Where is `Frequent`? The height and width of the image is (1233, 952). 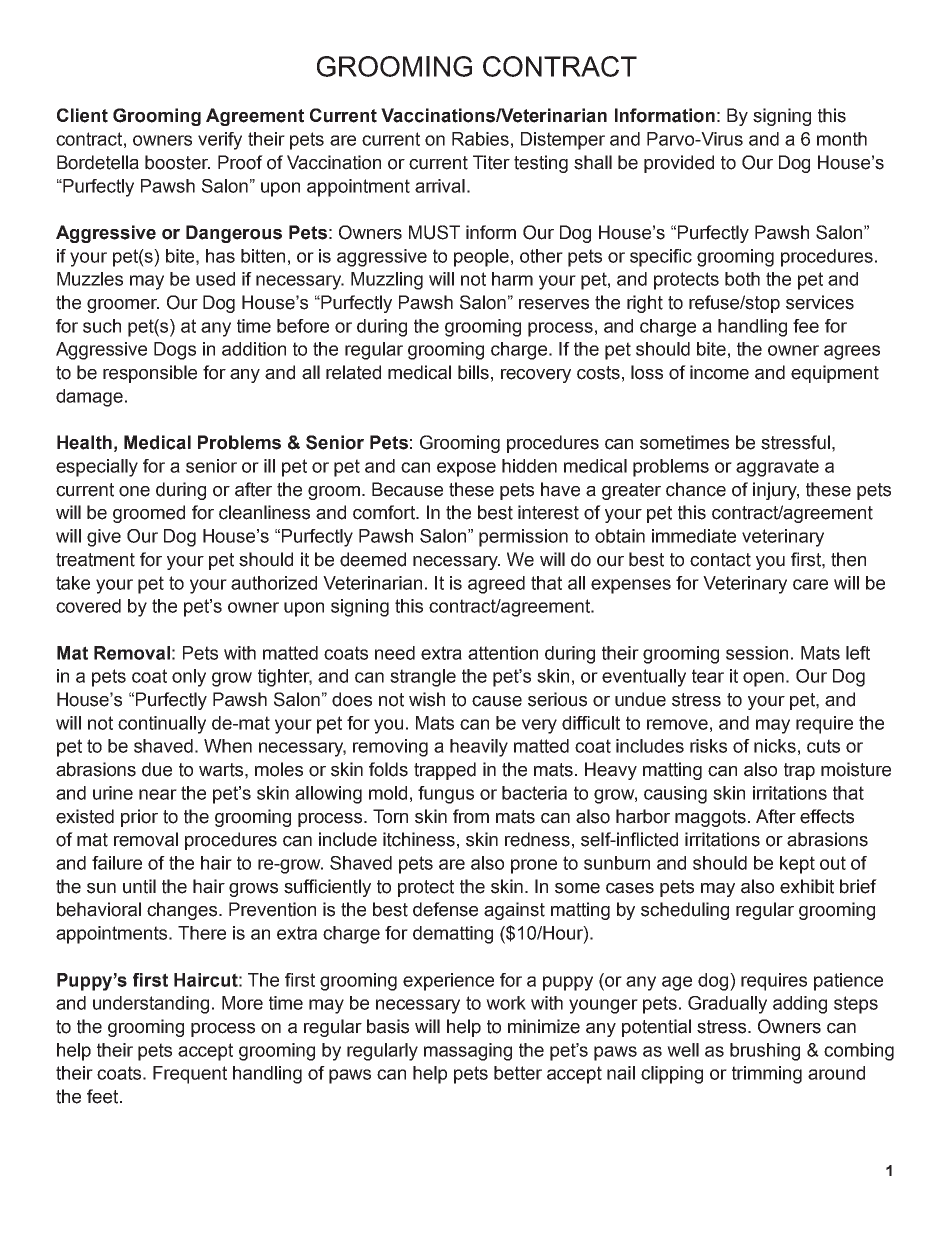 Frequent is located at coordinates (190, 1075).
